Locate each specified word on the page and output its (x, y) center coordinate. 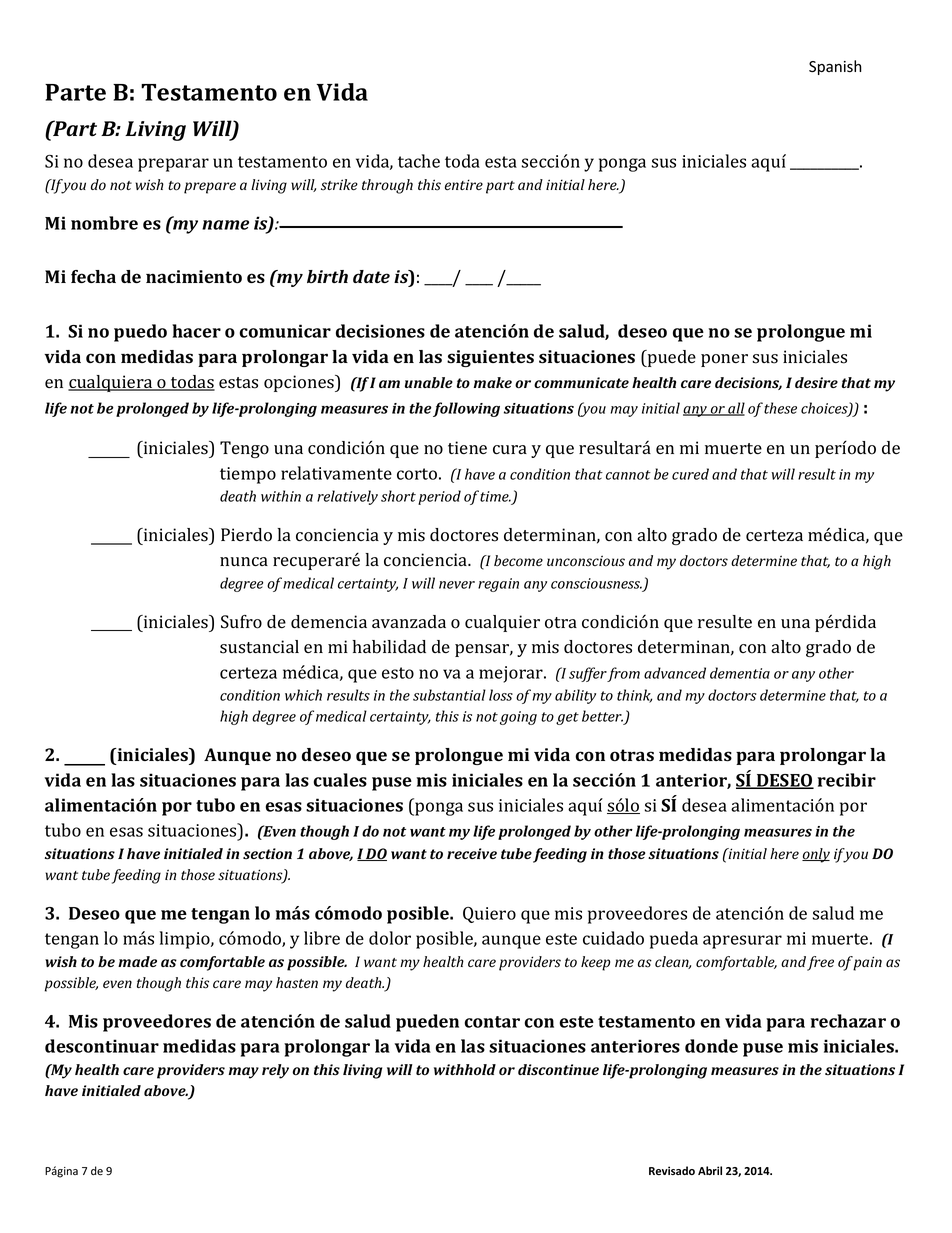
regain (498, 585)
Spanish (835, 67)
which (303, 695)
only (816, 855)
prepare (210, 188)
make (493, 382)
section (267, 854)
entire (464, 184)
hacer (196, 331)
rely (275, 1071)
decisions (748, 383)
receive (472, 853)
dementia (740, 673)
